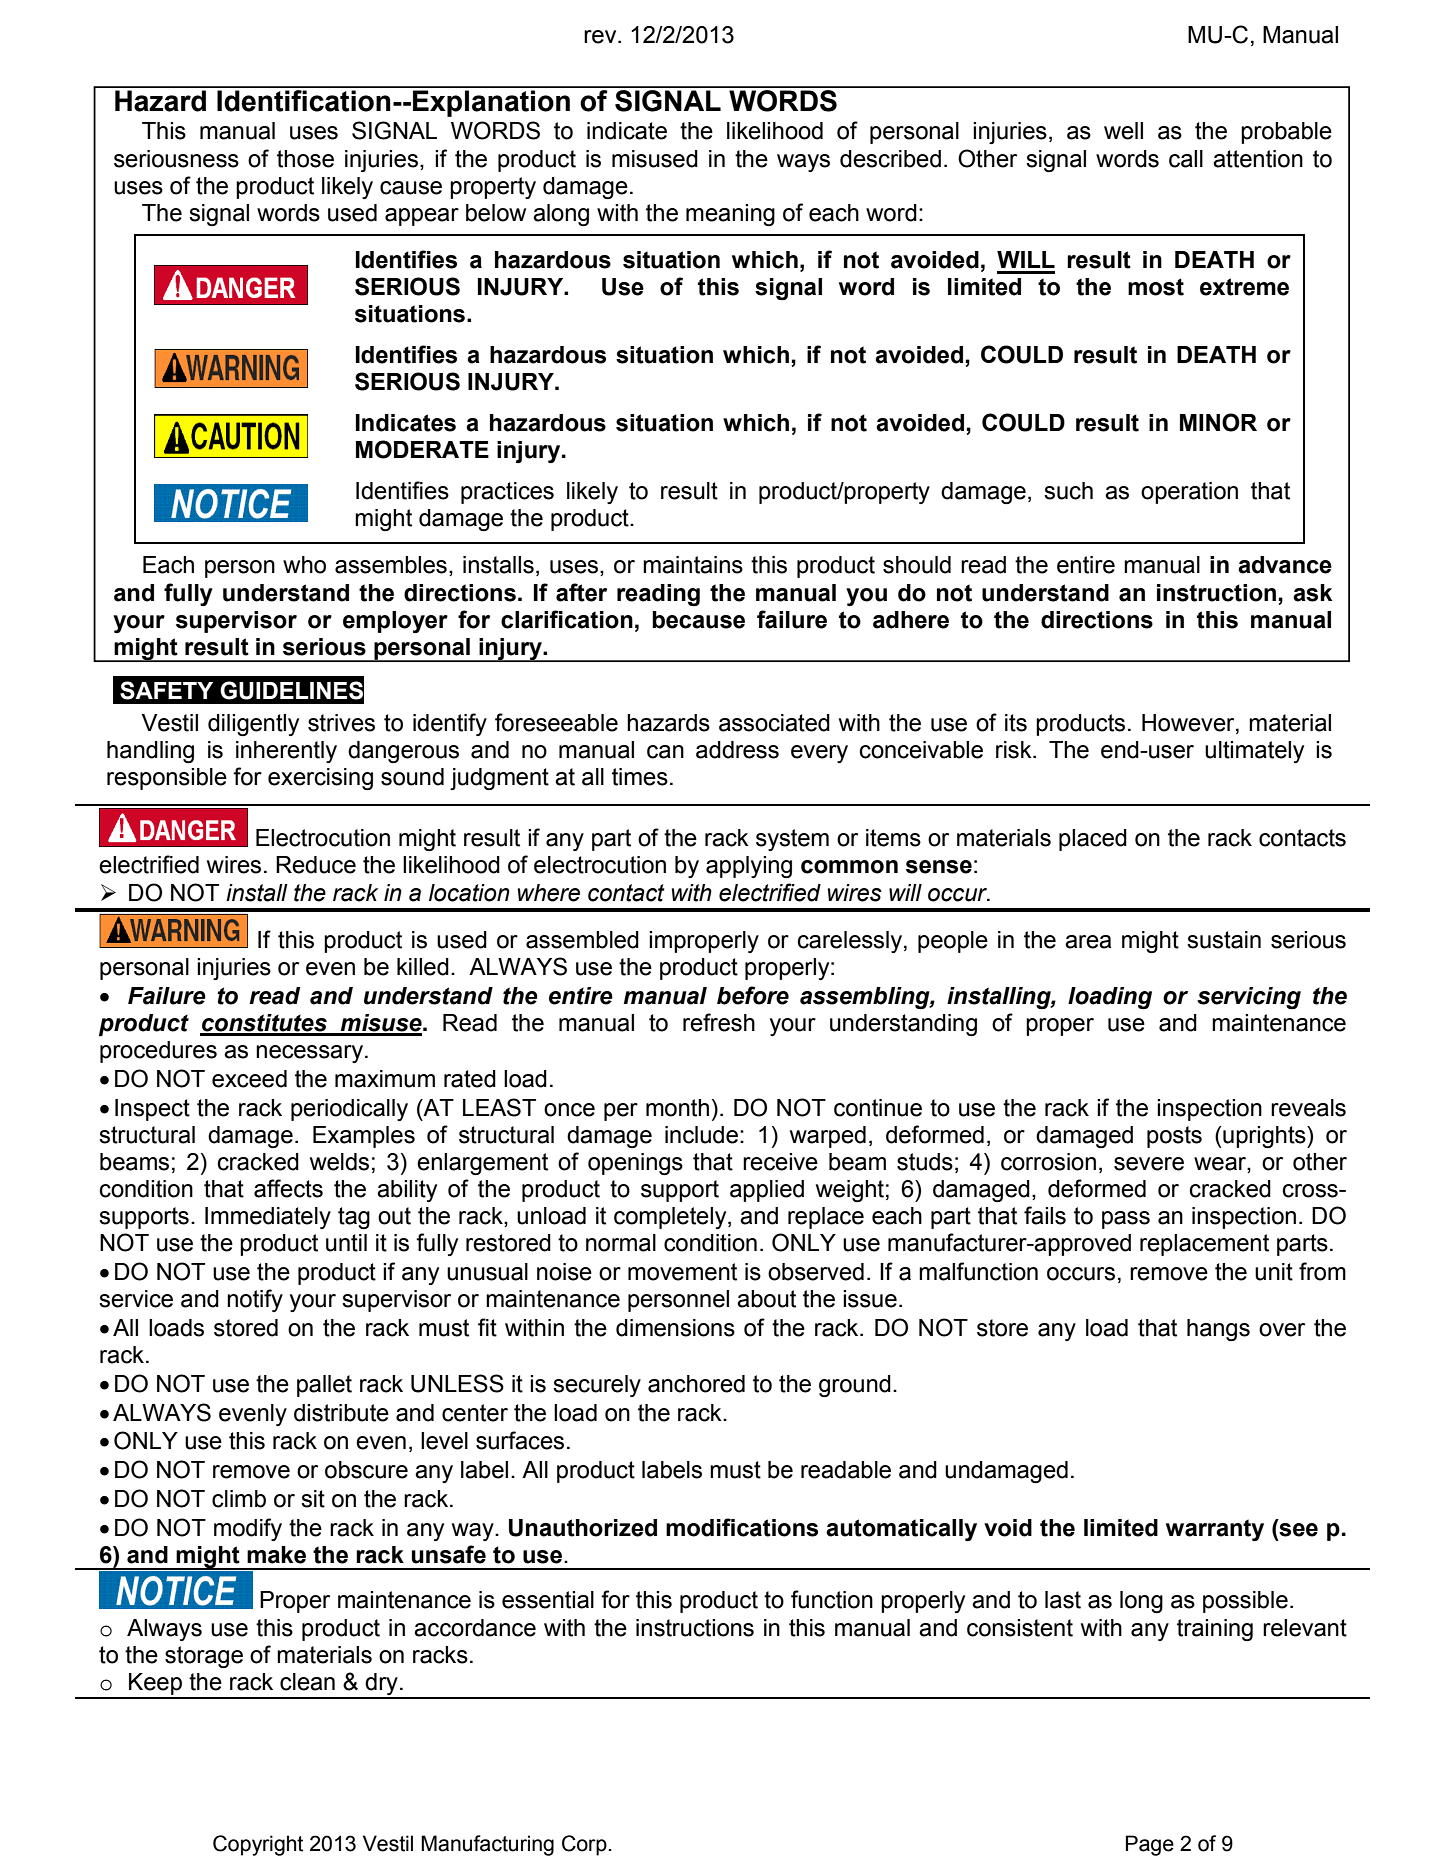 This screenshot has width=1446, height=1871. What do you see at coordinates (1249, 998) in the screenshot?
I see `servicing` at bounding box center [1249, 998].
